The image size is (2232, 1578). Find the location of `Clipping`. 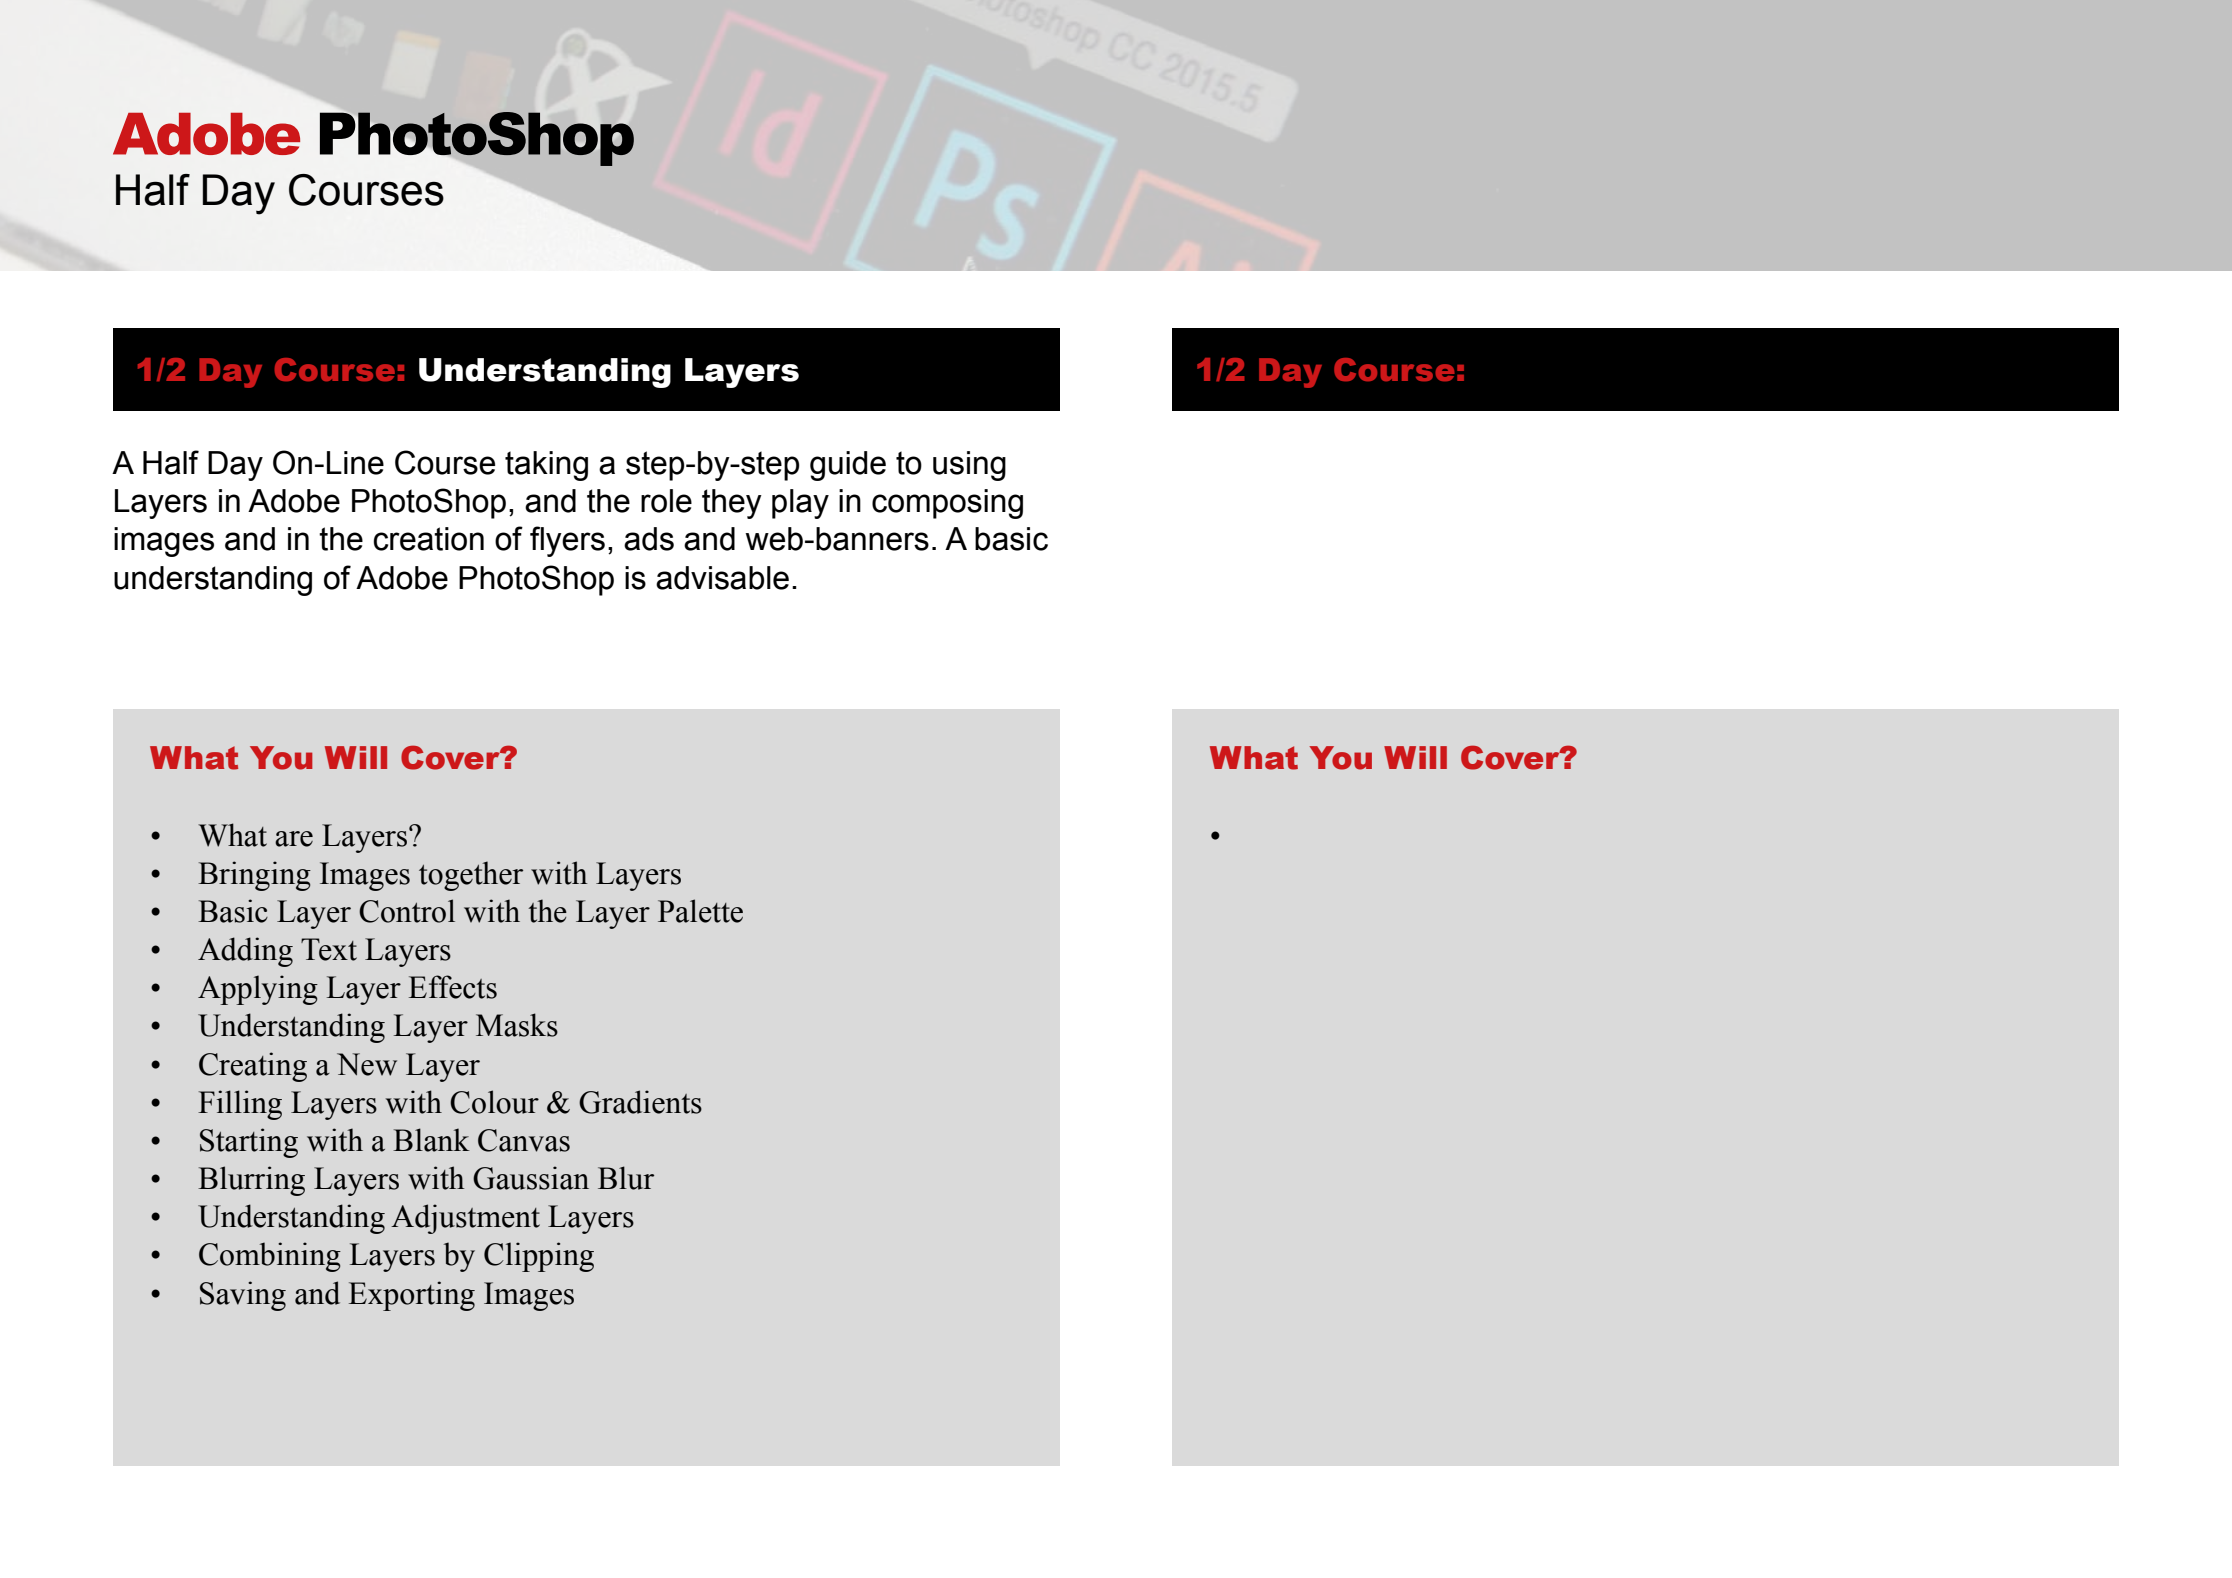

Clipping is located at coordinates (539, 1257).
